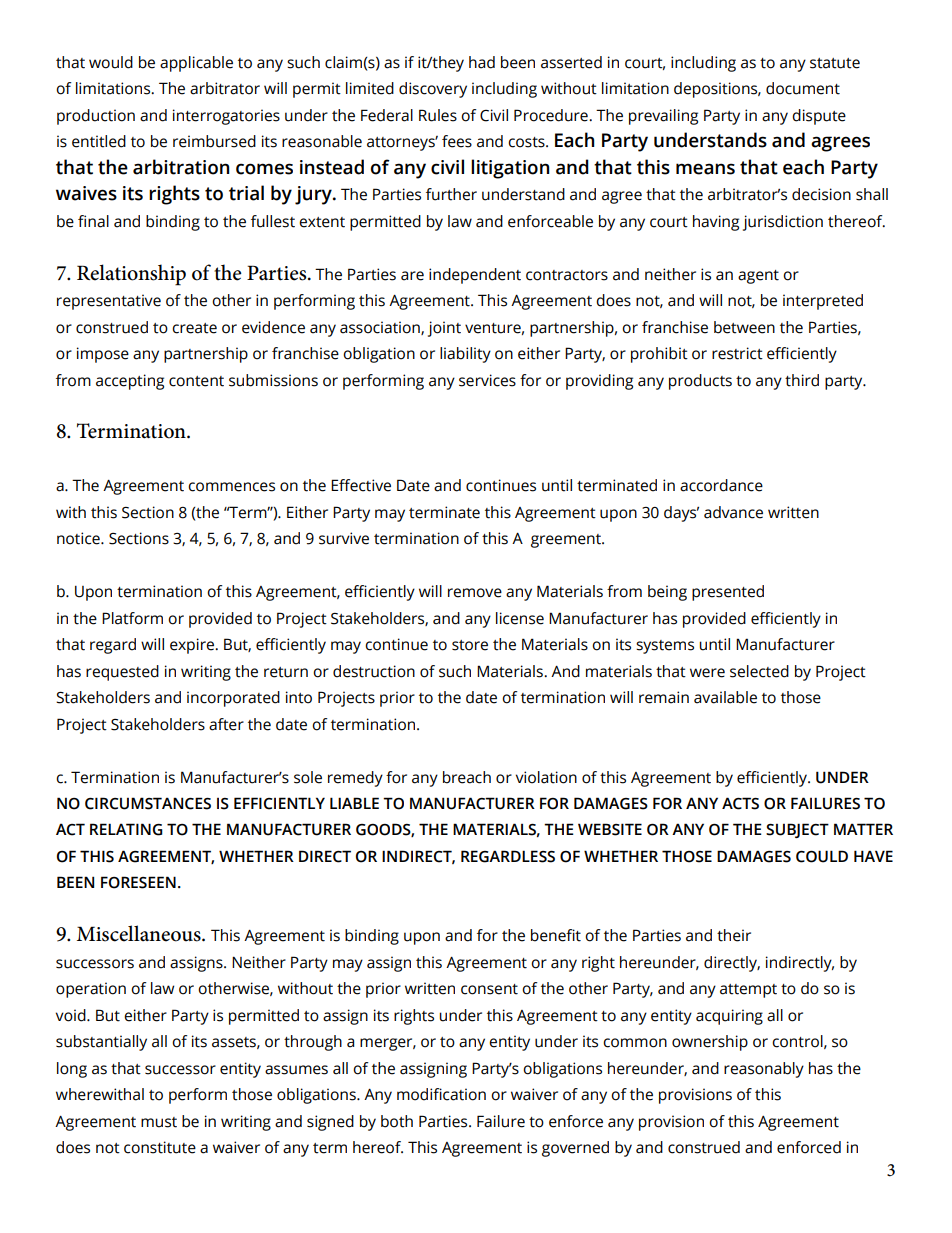 This document has height=1233, width=952. What do you see at coordinates (433, 90) in the document?
I see `discovery` at bounding box center [433, 90].
